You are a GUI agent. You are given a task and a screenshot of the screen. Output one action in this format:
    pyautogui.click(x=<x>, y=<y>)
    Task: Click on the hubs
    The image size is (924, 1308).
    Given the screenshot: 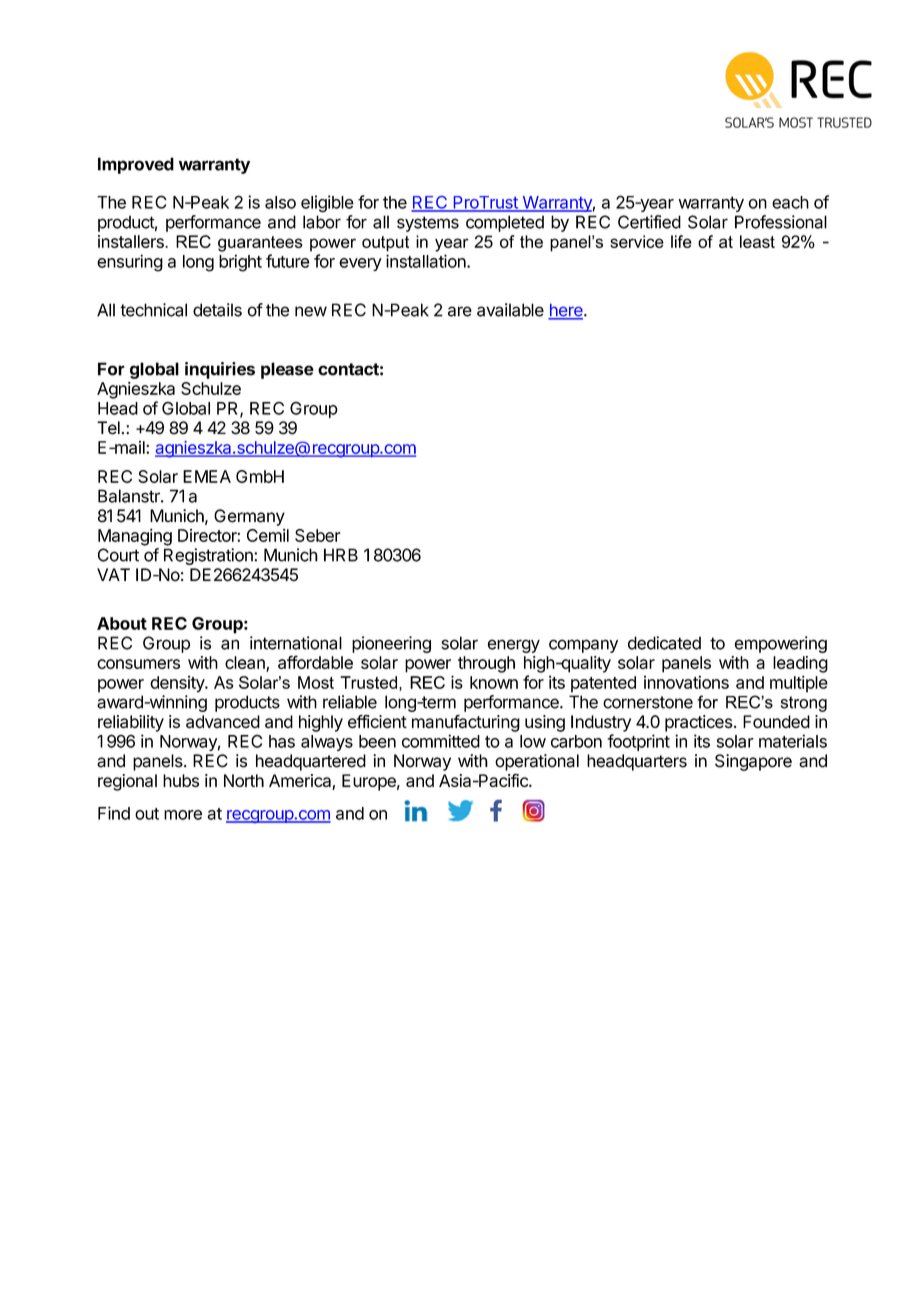 What is the action you would take?
    pyautogui.click(x=181, y=780)
